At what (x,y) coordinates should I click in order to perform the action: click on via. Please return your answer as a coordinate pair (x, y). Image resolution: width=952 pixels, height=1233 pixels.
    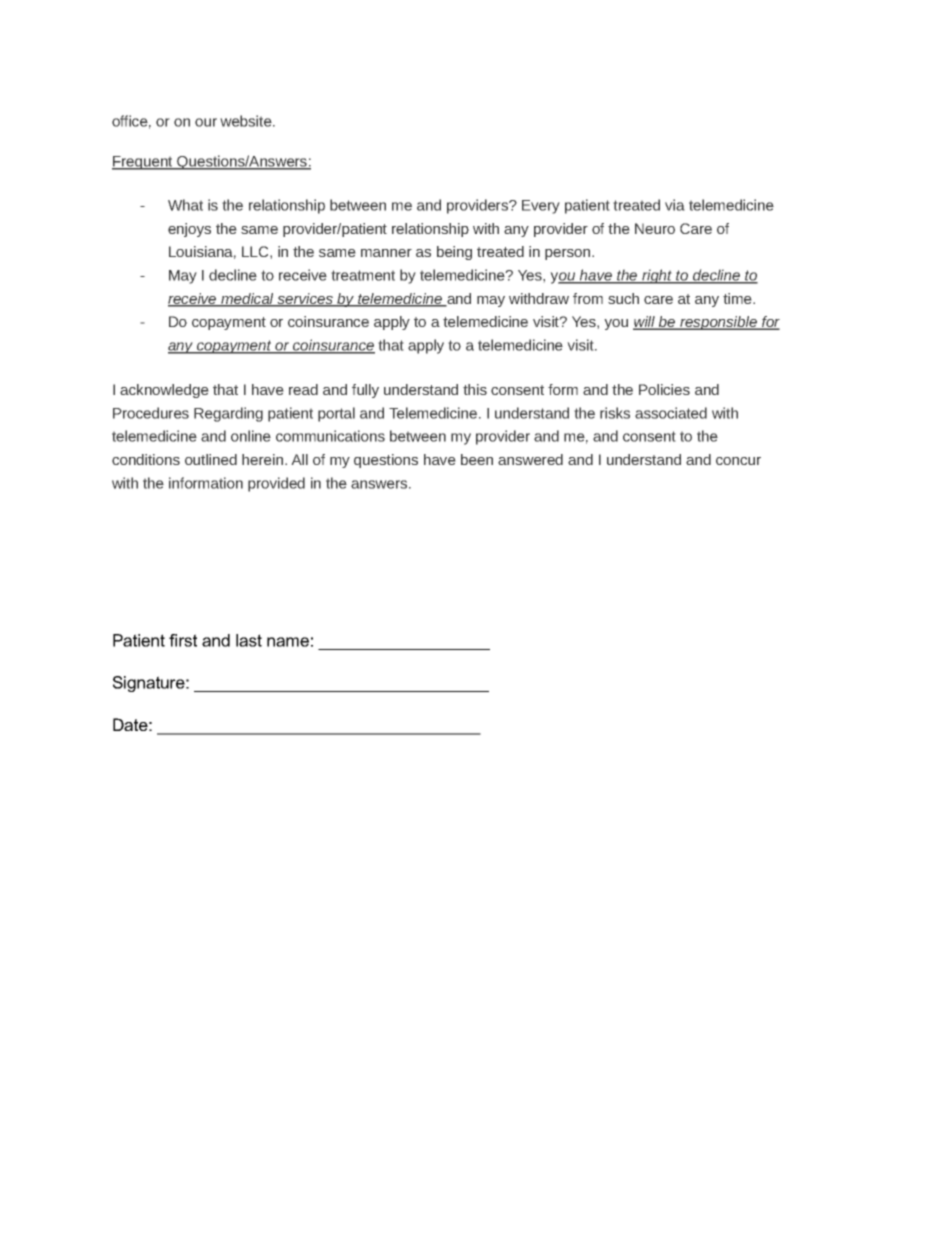
    Looking at the image, I should click on (675, 205).
